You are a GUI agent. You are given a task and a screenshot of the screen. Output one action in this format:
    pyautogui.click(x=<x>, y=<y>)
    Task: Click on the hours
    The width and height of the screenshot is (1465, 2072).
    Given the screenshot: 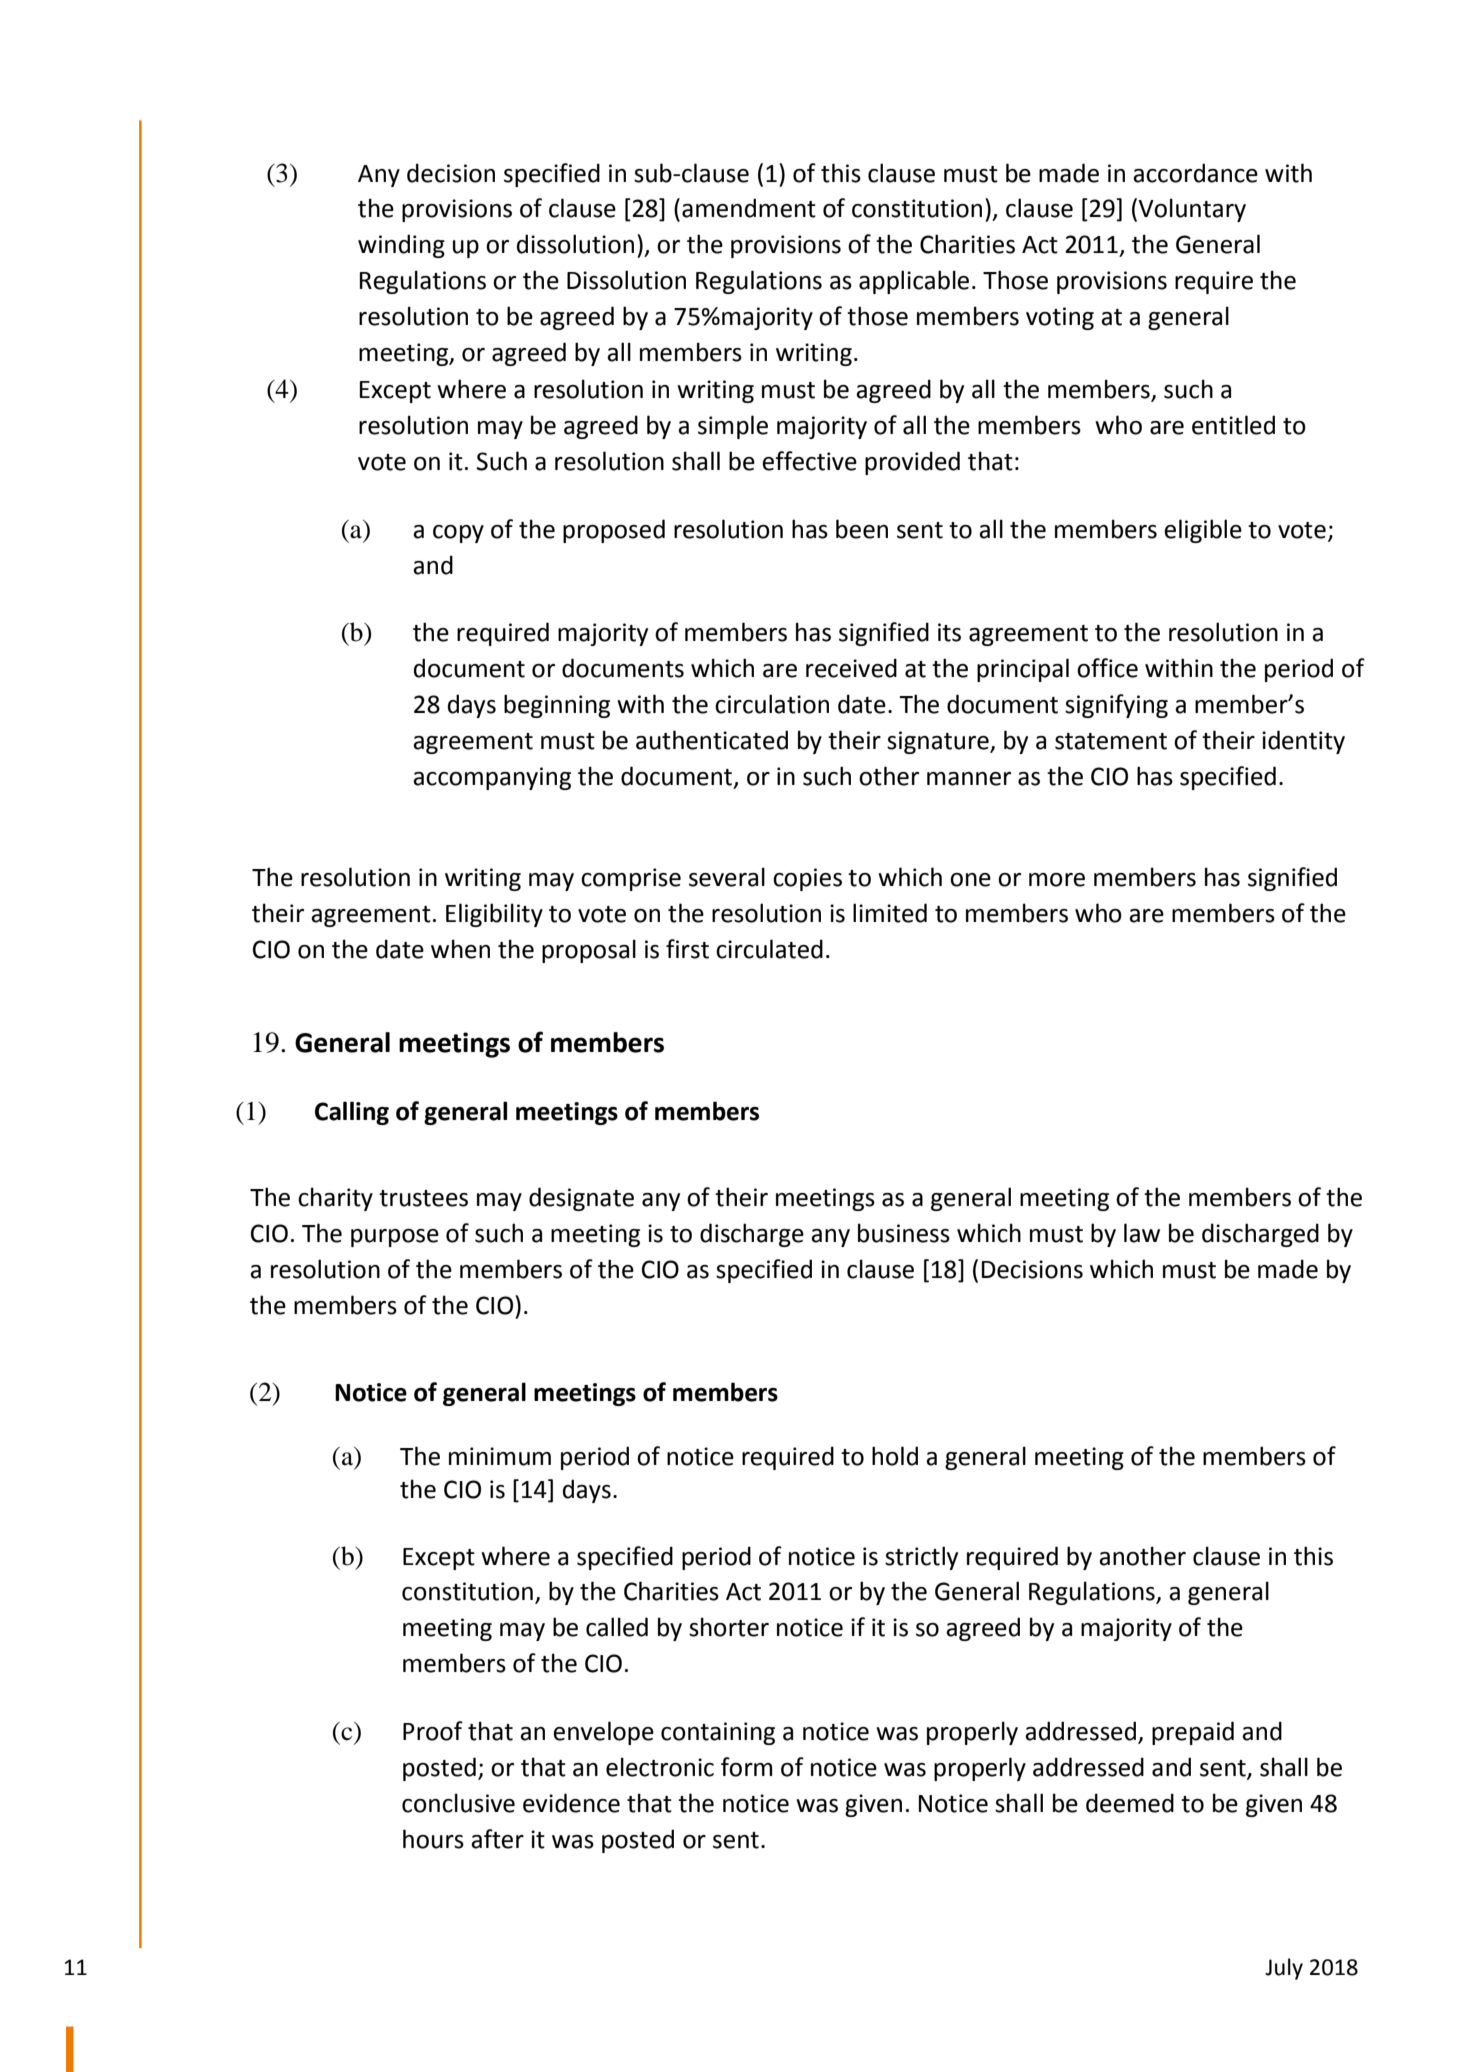 What is the action you would take?
    pyautogui.click(x=433, y=1839)
